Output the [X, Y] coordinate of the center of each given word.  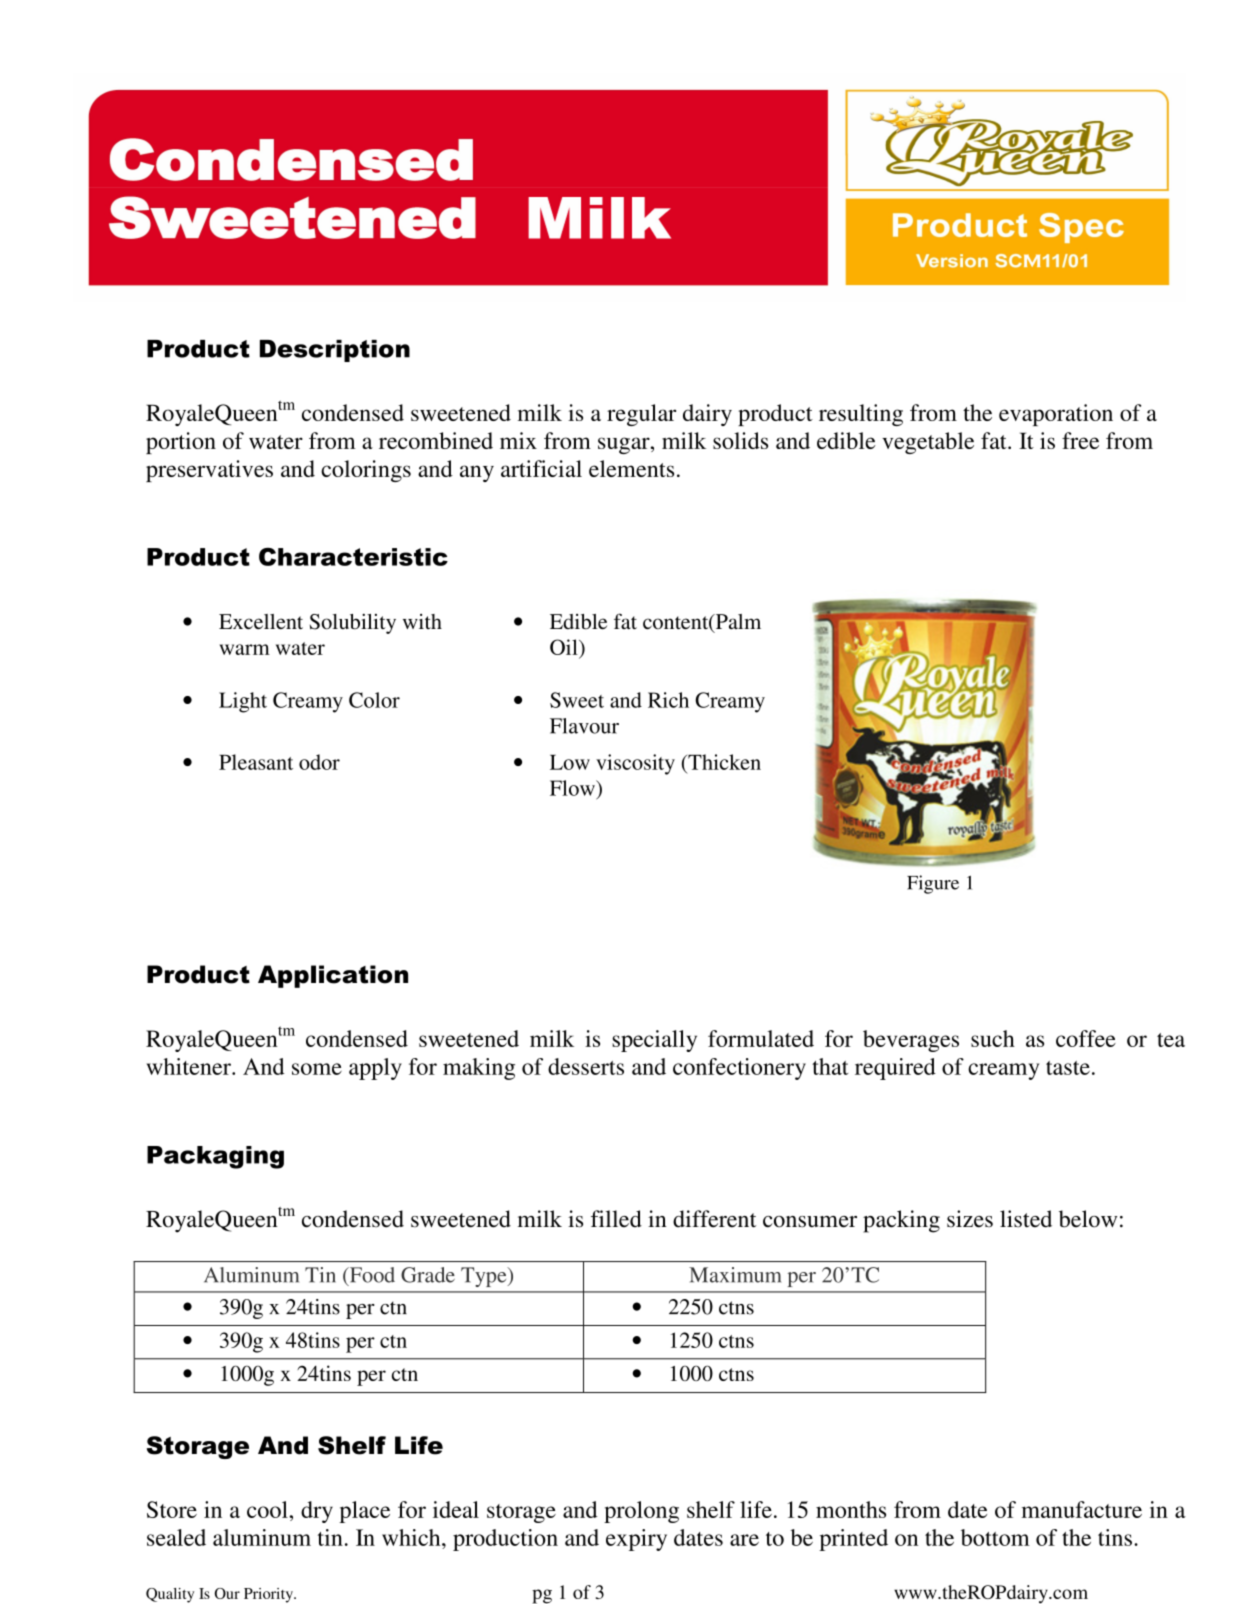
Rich [668, 700]
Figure [933, 884]
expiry [636, 1540]
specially [654, 1041]
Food [371, 1276]
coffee [1086, 1038]
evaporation [1056, 415]
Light [243, 702]
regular [641, 415]
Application [333, 976]
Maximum [735, 1275]
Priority [269, 1595]
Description [335, 351]
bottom [995, 1537]
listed [1026, 1219]
